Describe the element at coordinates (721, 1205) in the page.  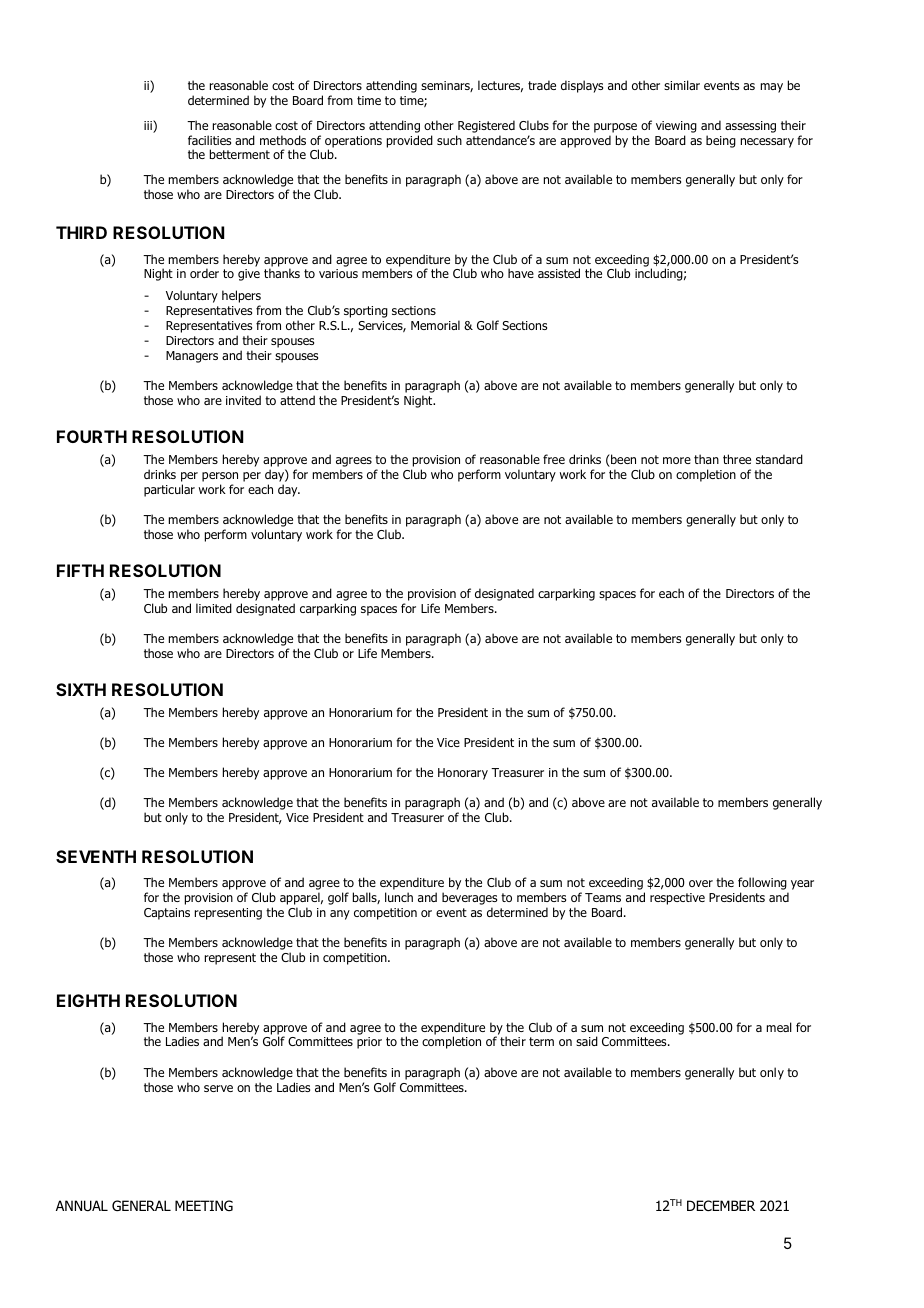
I see `DECEMBER` at that location.
